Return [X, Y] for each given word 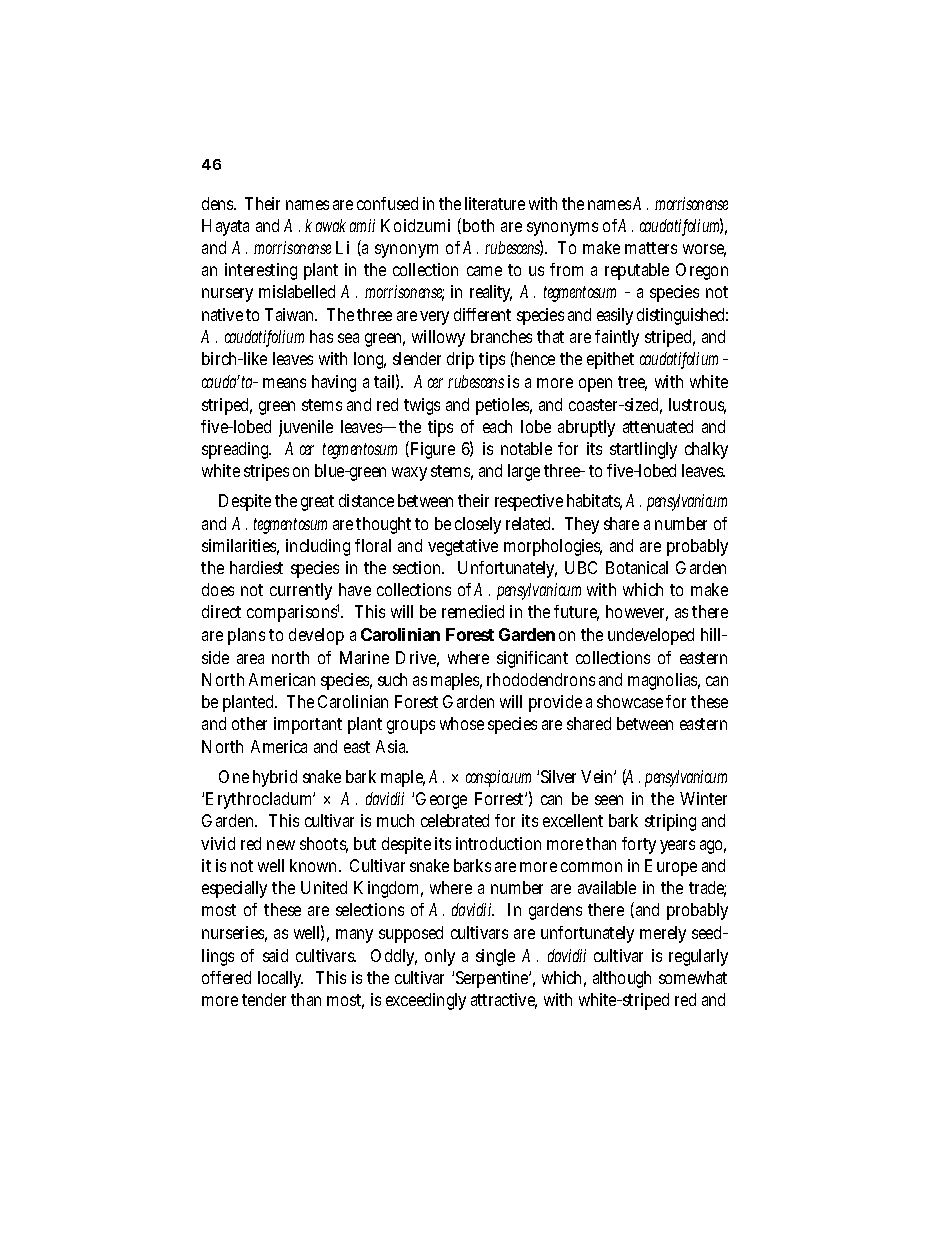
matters [651, 248]
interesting [261, 271]
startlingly [643, 450]
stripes [266, 472]
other [249, 723]
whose [462, 723]
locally [280, 979]
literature [495, 203]
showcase [630, 701]
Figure [431, 450]
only [440, 957]
